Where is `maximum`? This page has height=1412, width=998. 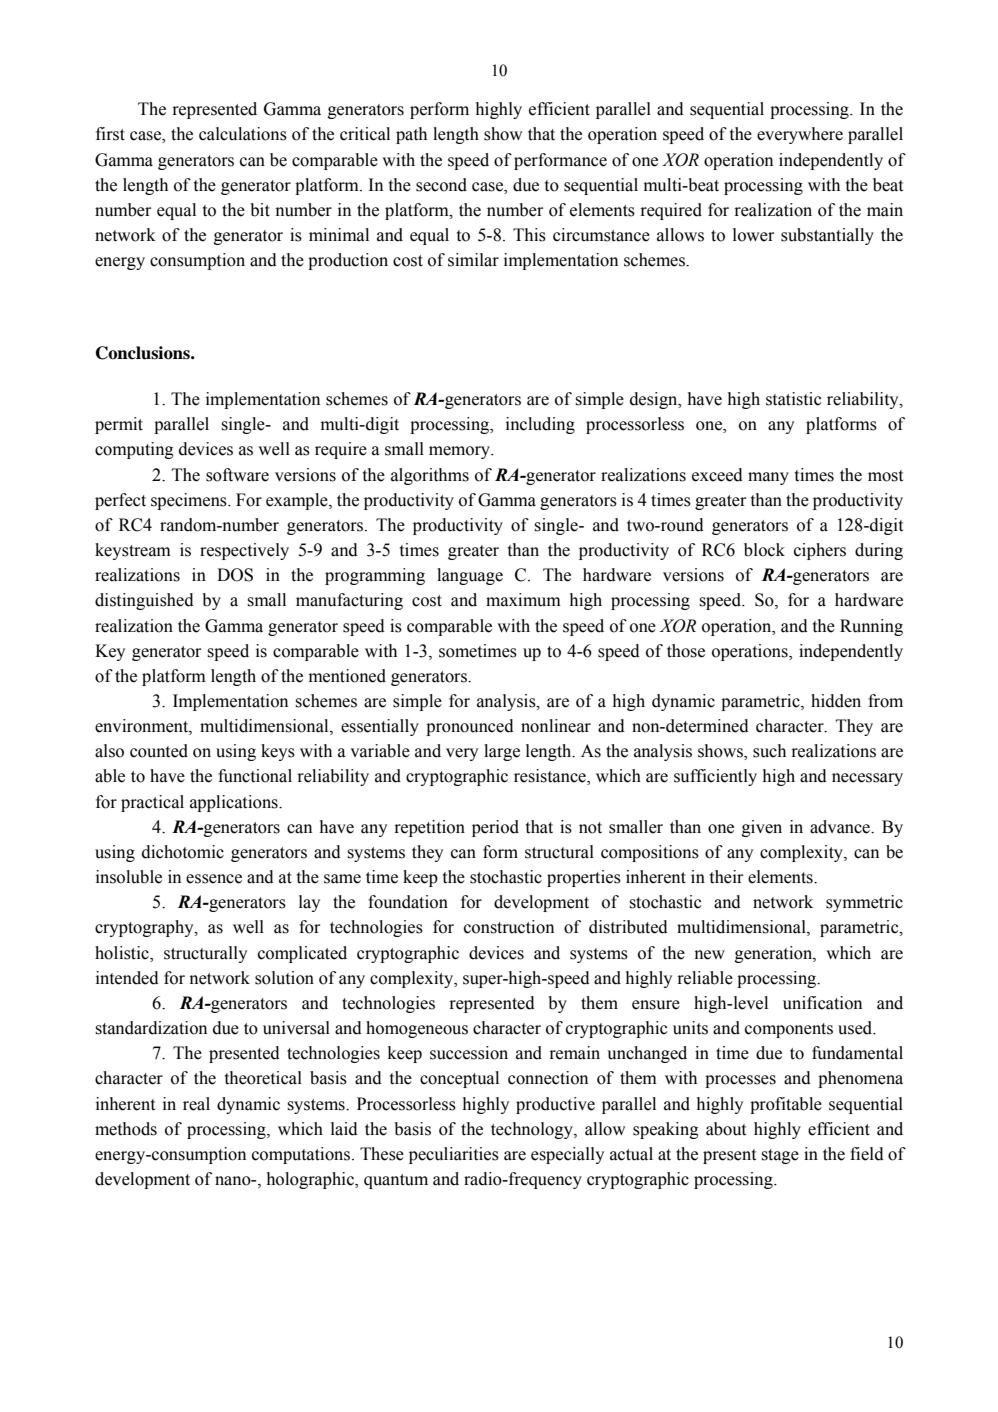
maximum is located at coordinates (523, 600).
